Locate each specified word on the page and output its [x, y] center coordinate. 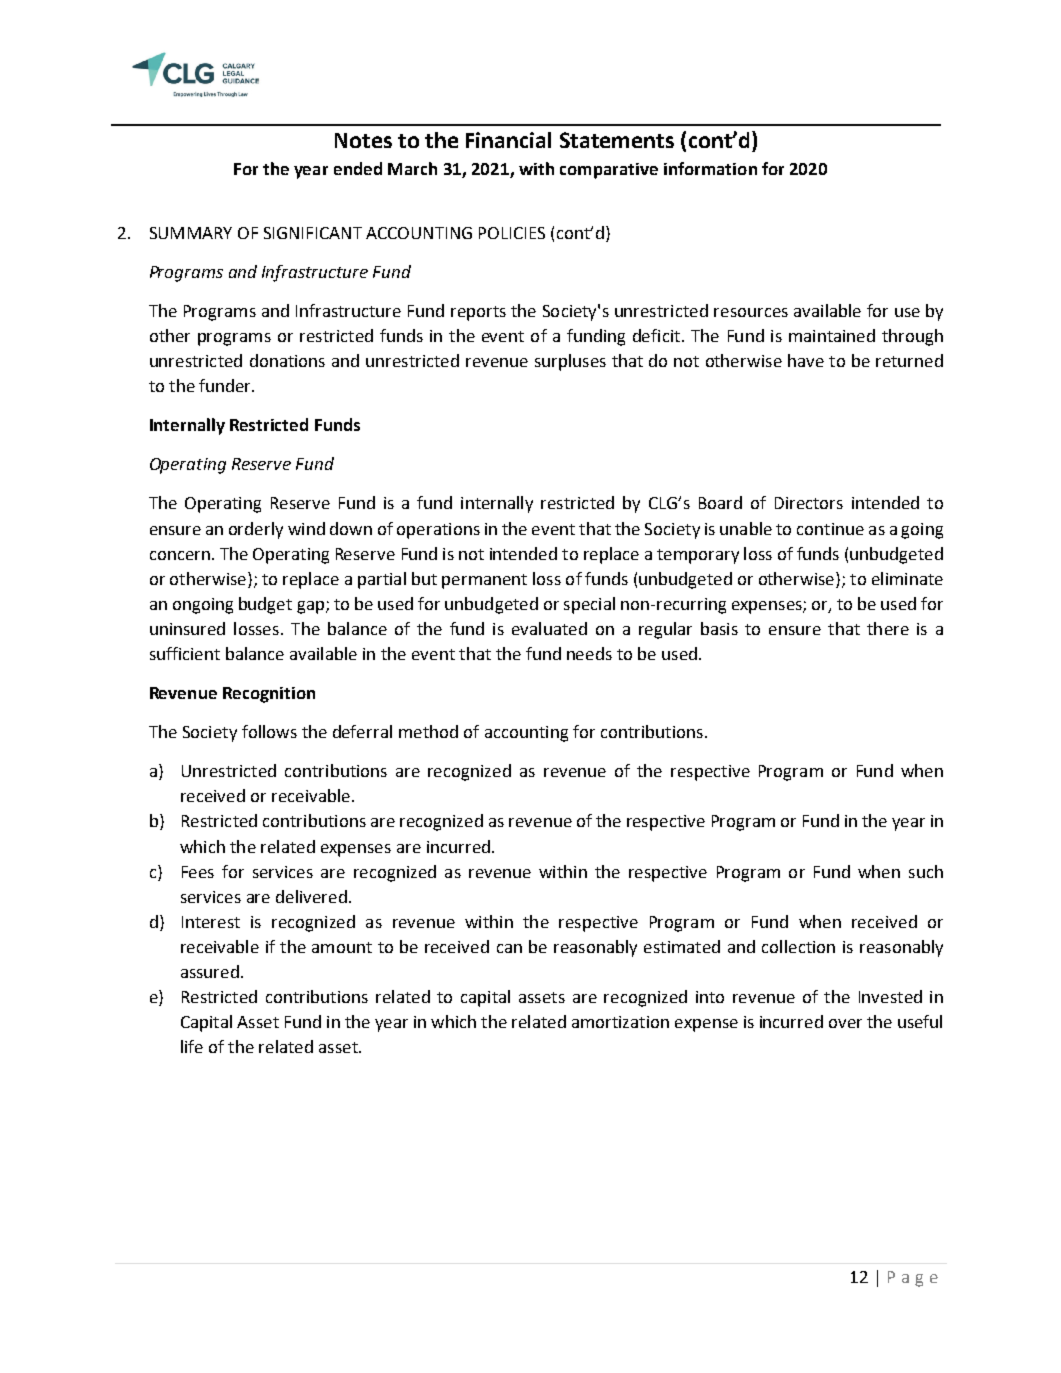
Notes [363, 140]
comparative [609, 171]
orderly [256, 530]
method [428, 731]
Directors [809, 503]
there [888, 628]
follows [269, 731]
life [192, 1046]
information [710, 168]
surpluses [570, 362]
